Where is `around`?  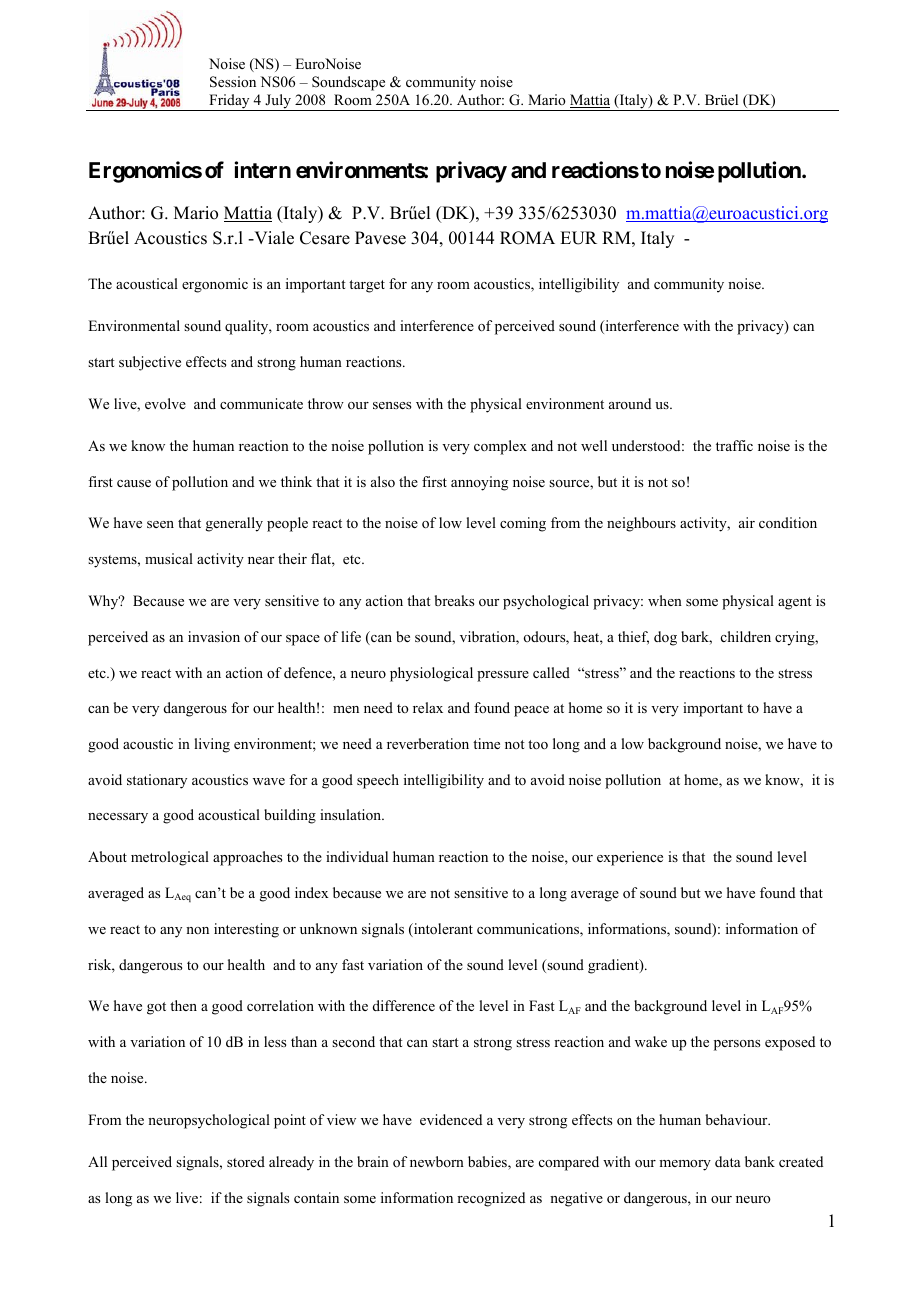 around is located at coordinates (630, 403).
